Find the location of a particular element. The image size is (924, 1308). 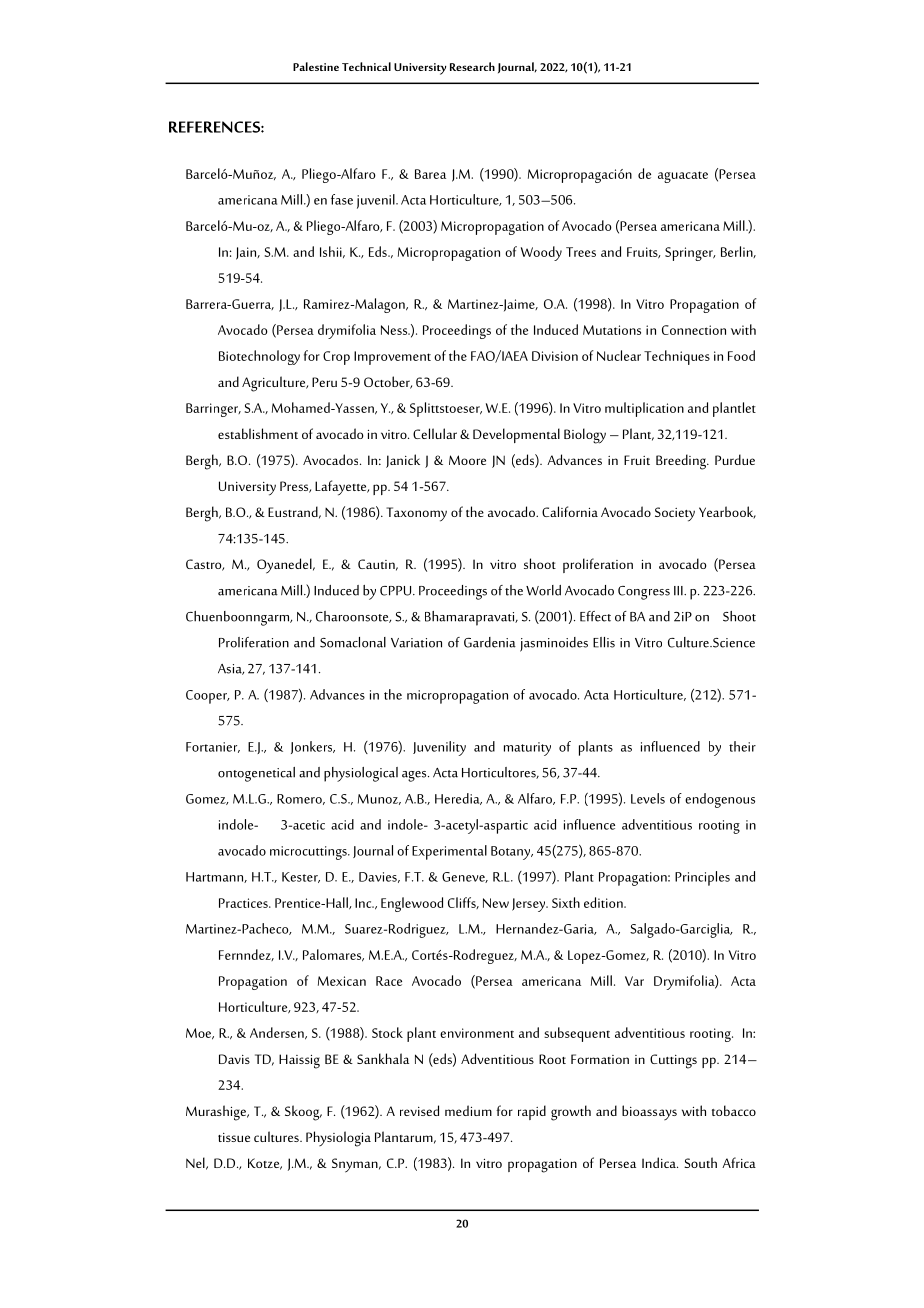

Principles is located at coordinates (702, 878).
